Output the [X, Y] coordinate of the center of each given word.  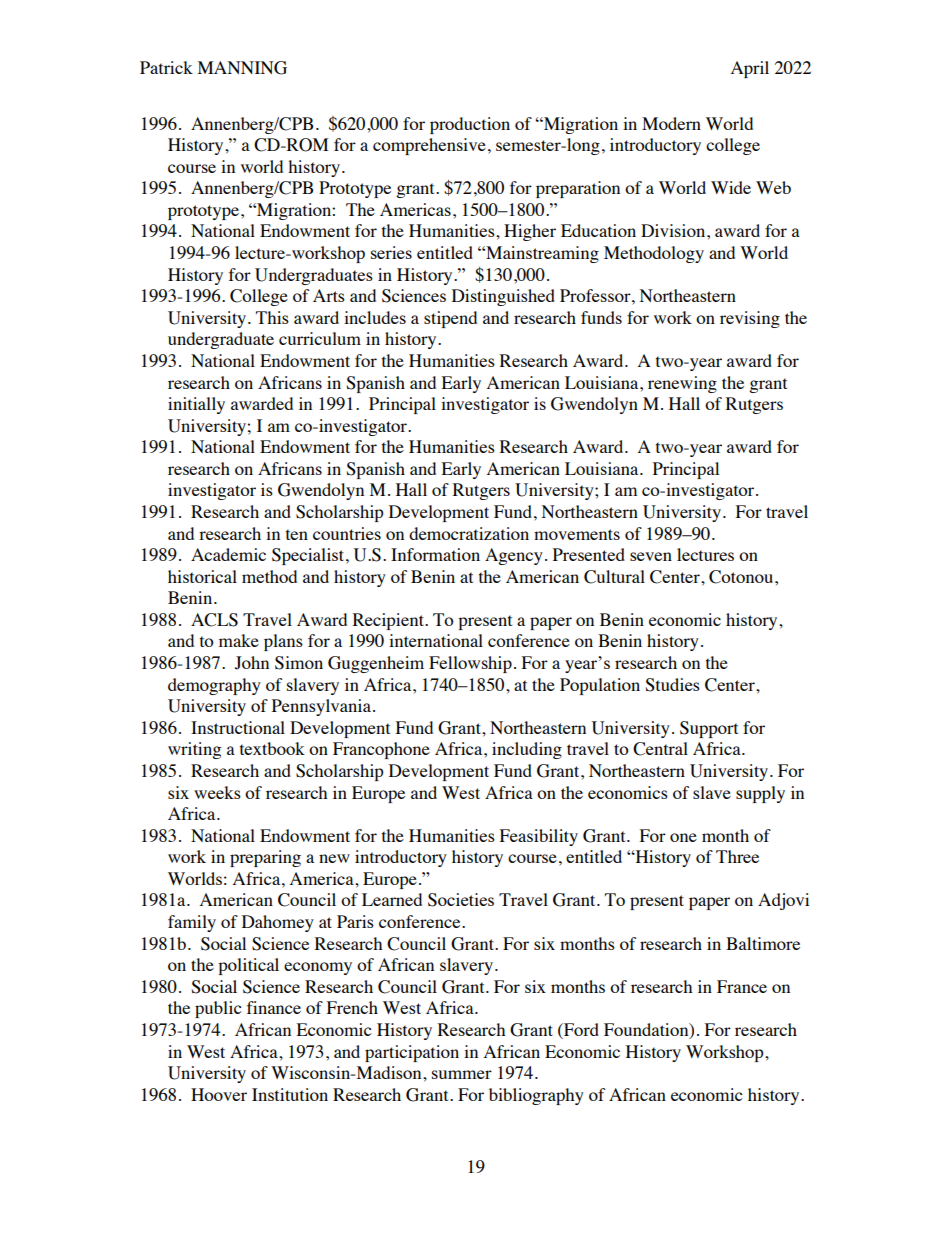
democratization [469, 533]
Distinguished [503, 297]
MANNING [242, 68]
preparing [265, 858]
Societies [461, 900]
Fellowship [470, 664]
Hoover [219, 1094]
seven [651, 556]
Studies [672, 685]
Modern [671, 123]
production [470, 125]
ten [297, 534]
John [252, 663]
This [272, 317]
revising [750, 319]
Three [737, 856]
